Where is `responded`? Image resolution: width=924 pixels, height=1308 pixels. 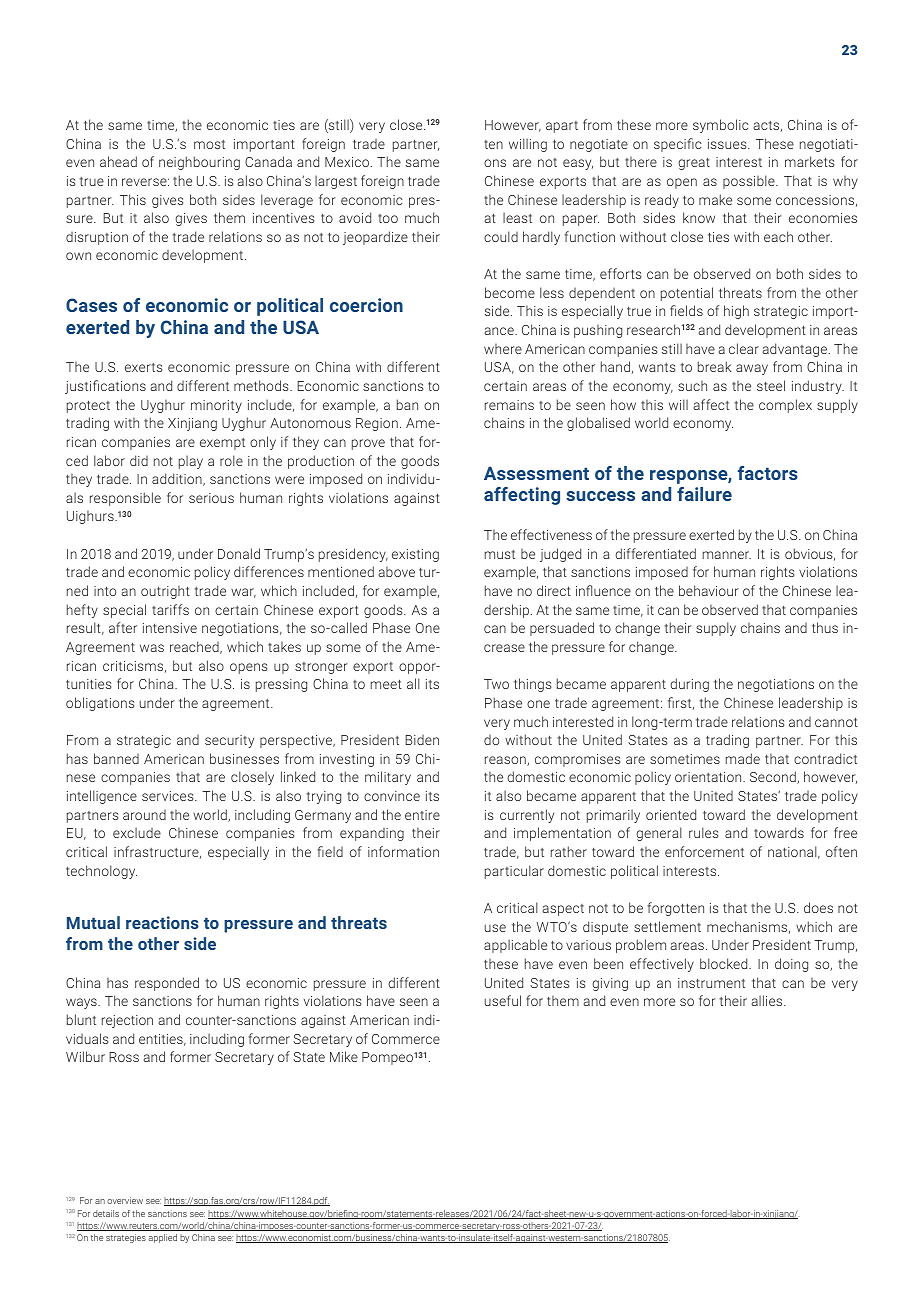
responded is located at coordinates (167, 984).
